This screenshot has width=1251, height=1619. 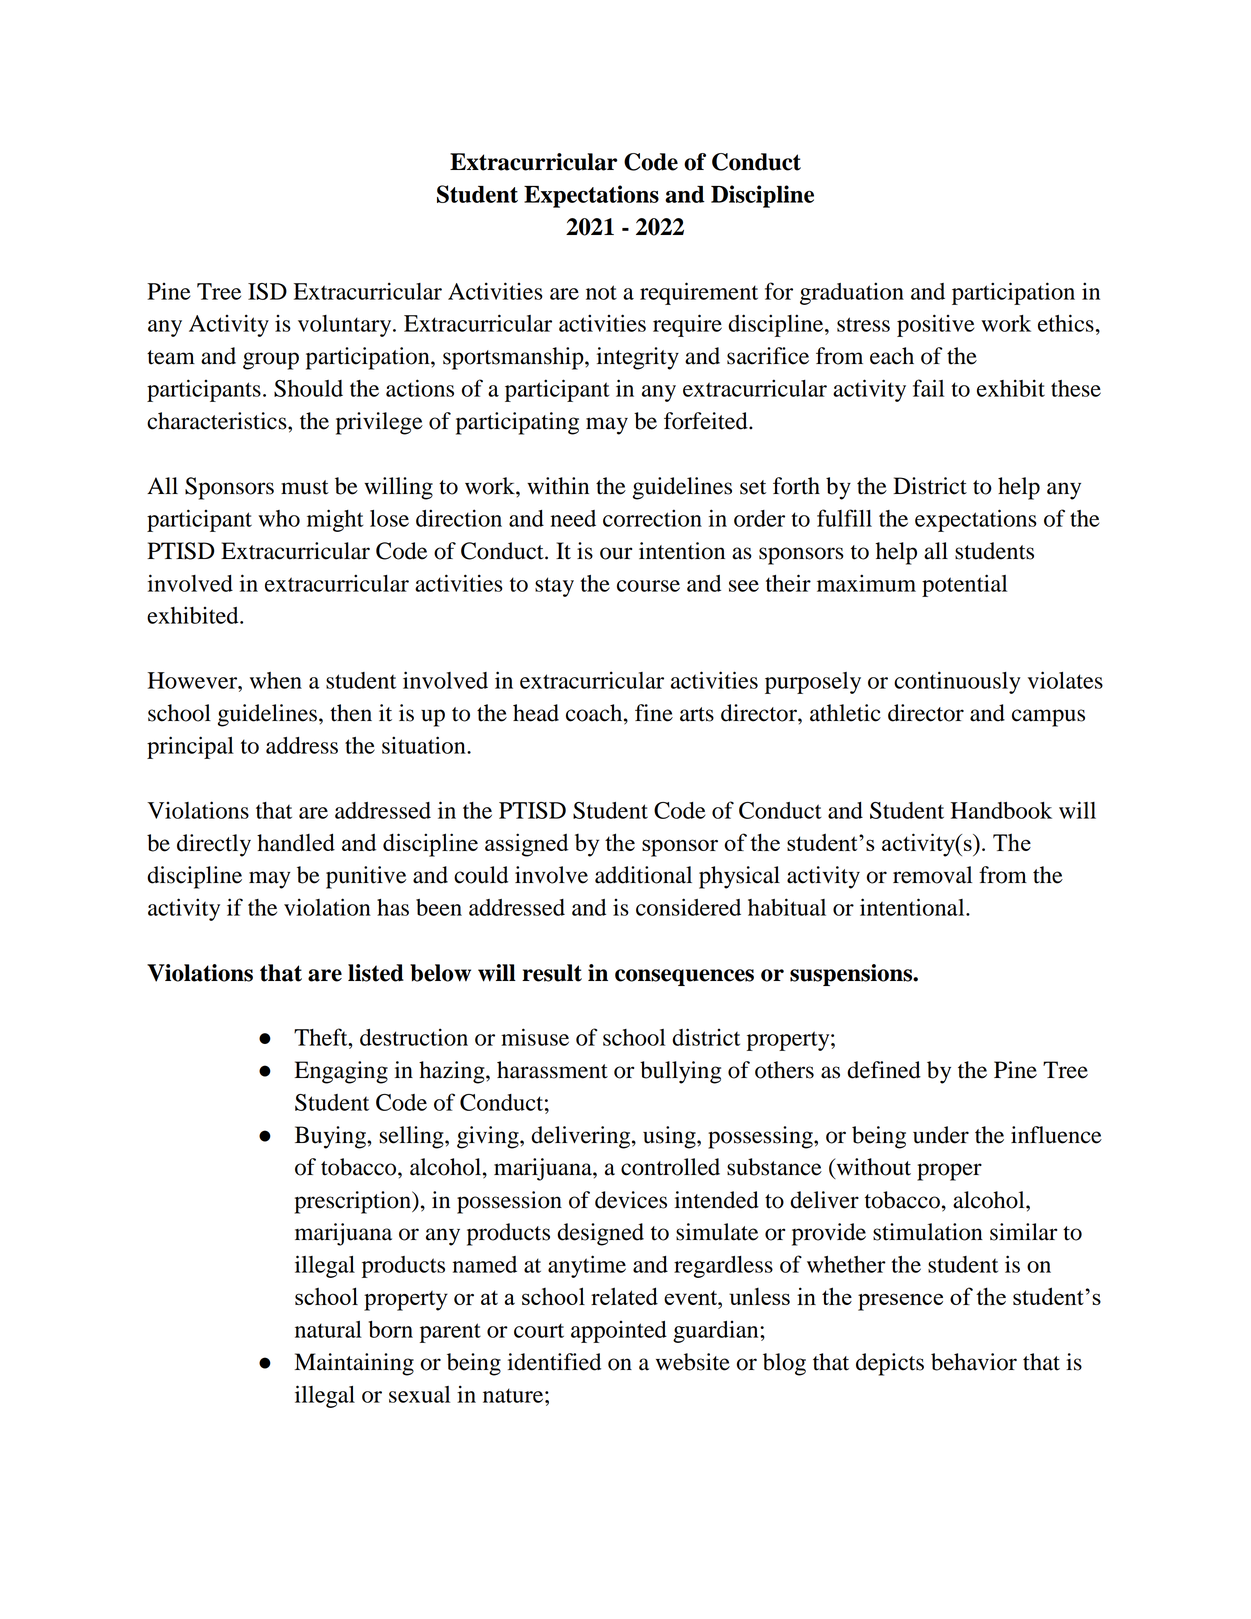 I want to click on suspensions, so click(x=852, y=975).
